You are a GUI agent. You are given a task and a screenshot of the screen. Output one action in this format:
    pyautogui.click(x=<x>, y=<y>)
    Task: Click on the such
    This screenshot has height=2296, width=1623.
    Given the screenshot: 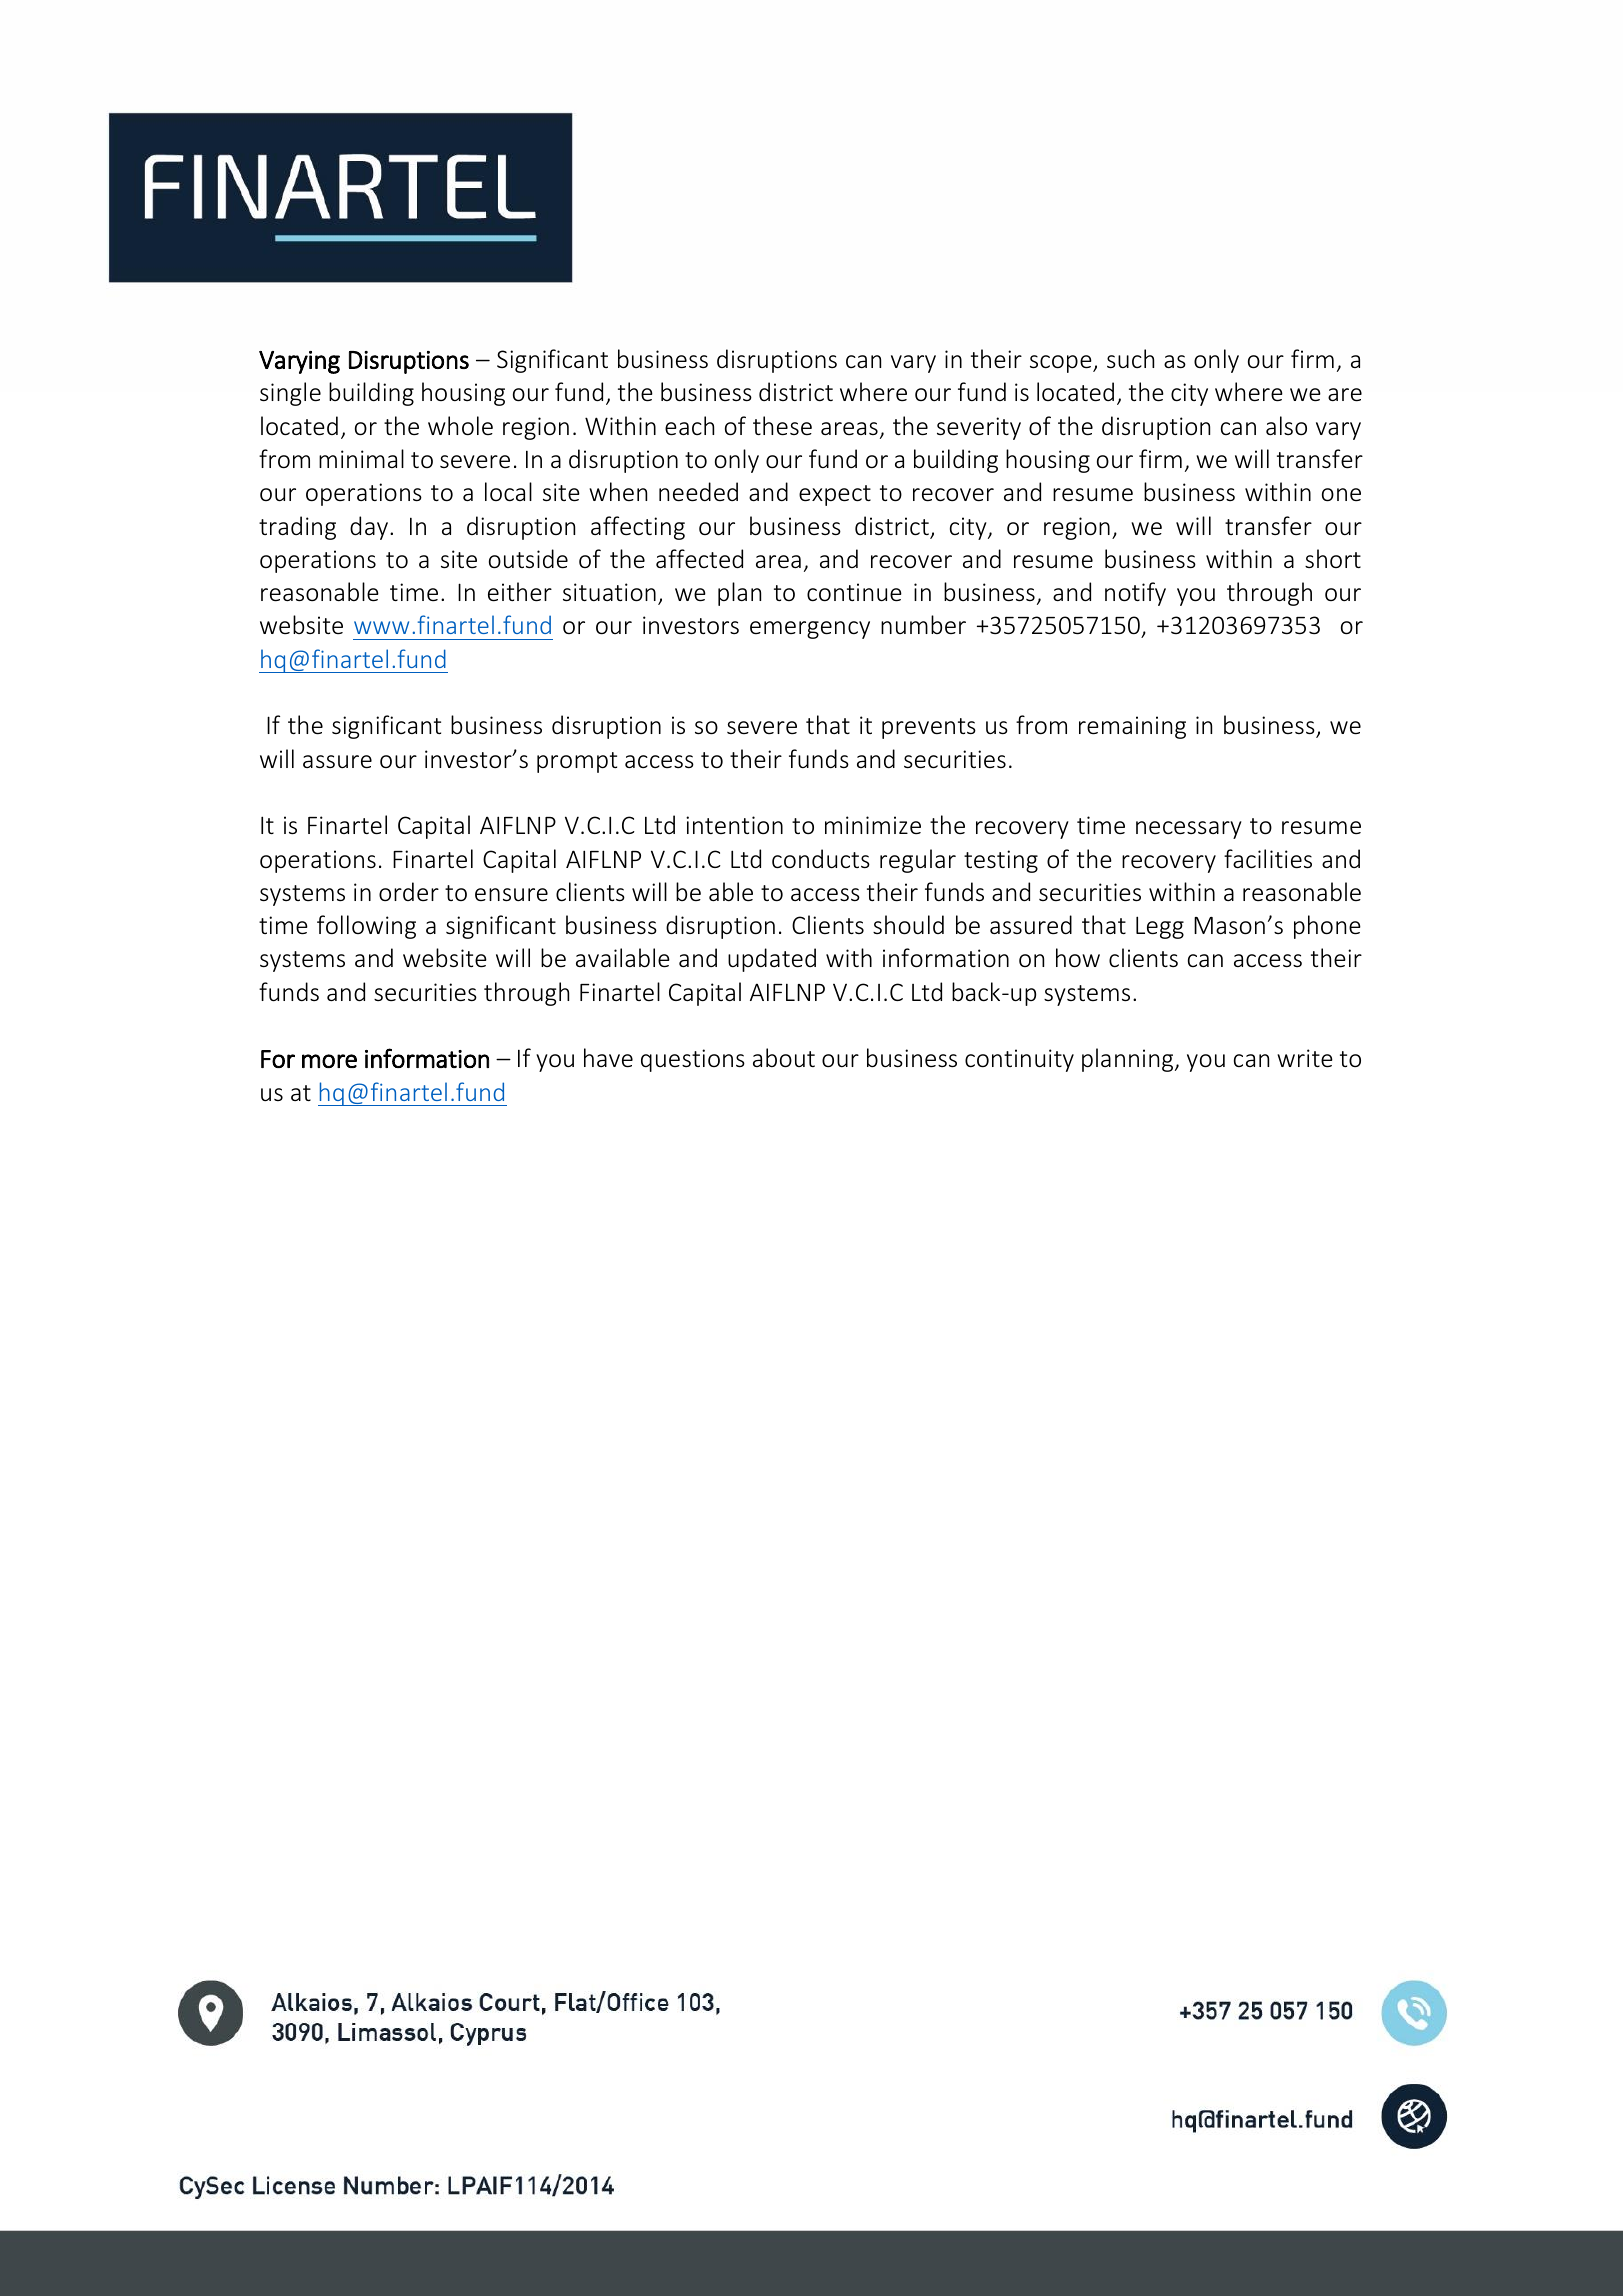 What is the action you would take?
    pyautogui.click(x=1130, y=358)
